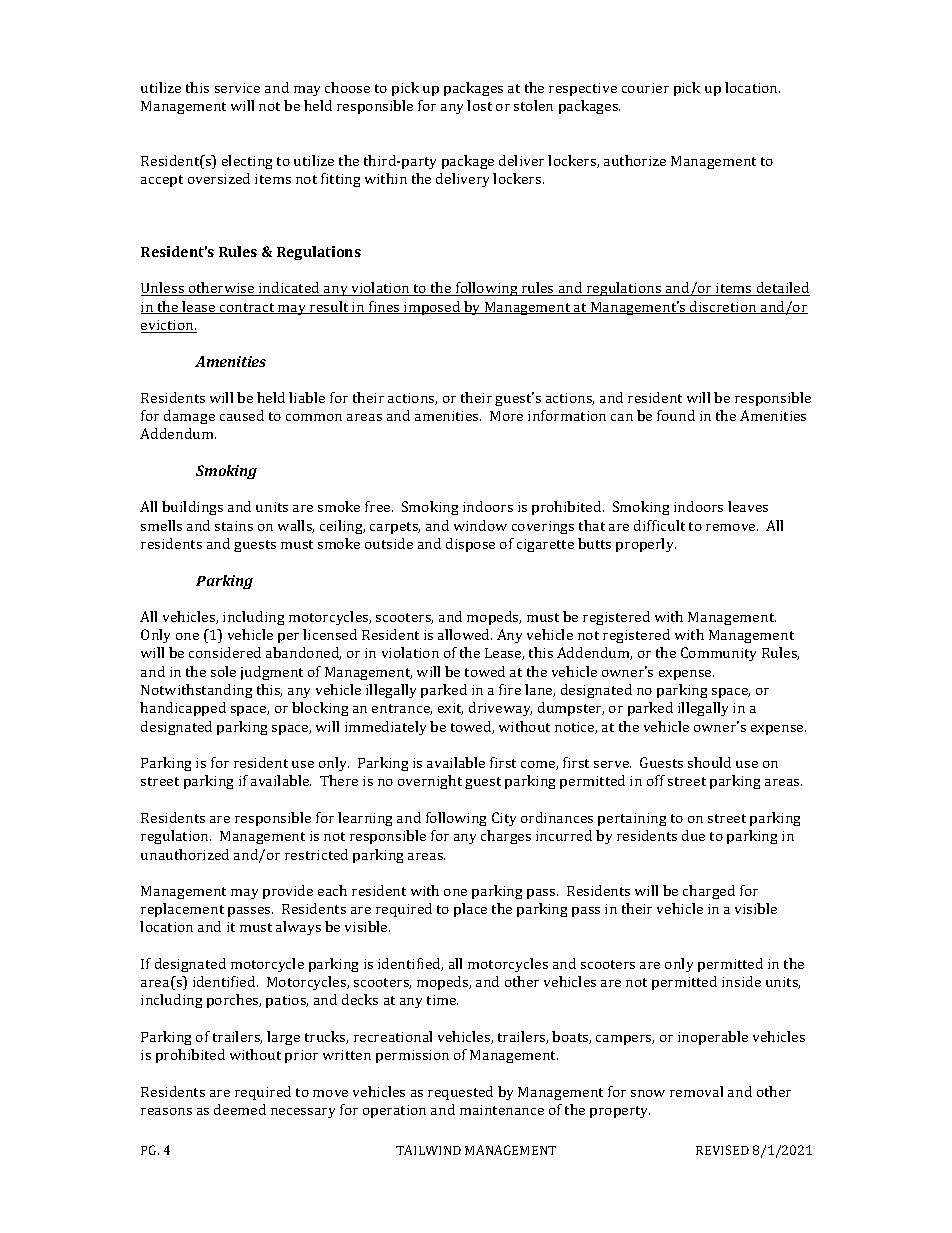 Image resolution: width=952 pixels, height=1233 pixels. What do you see at coordinates (240, 1109) in the document?
I see `deemed` at bounding box center [240, 1109].
